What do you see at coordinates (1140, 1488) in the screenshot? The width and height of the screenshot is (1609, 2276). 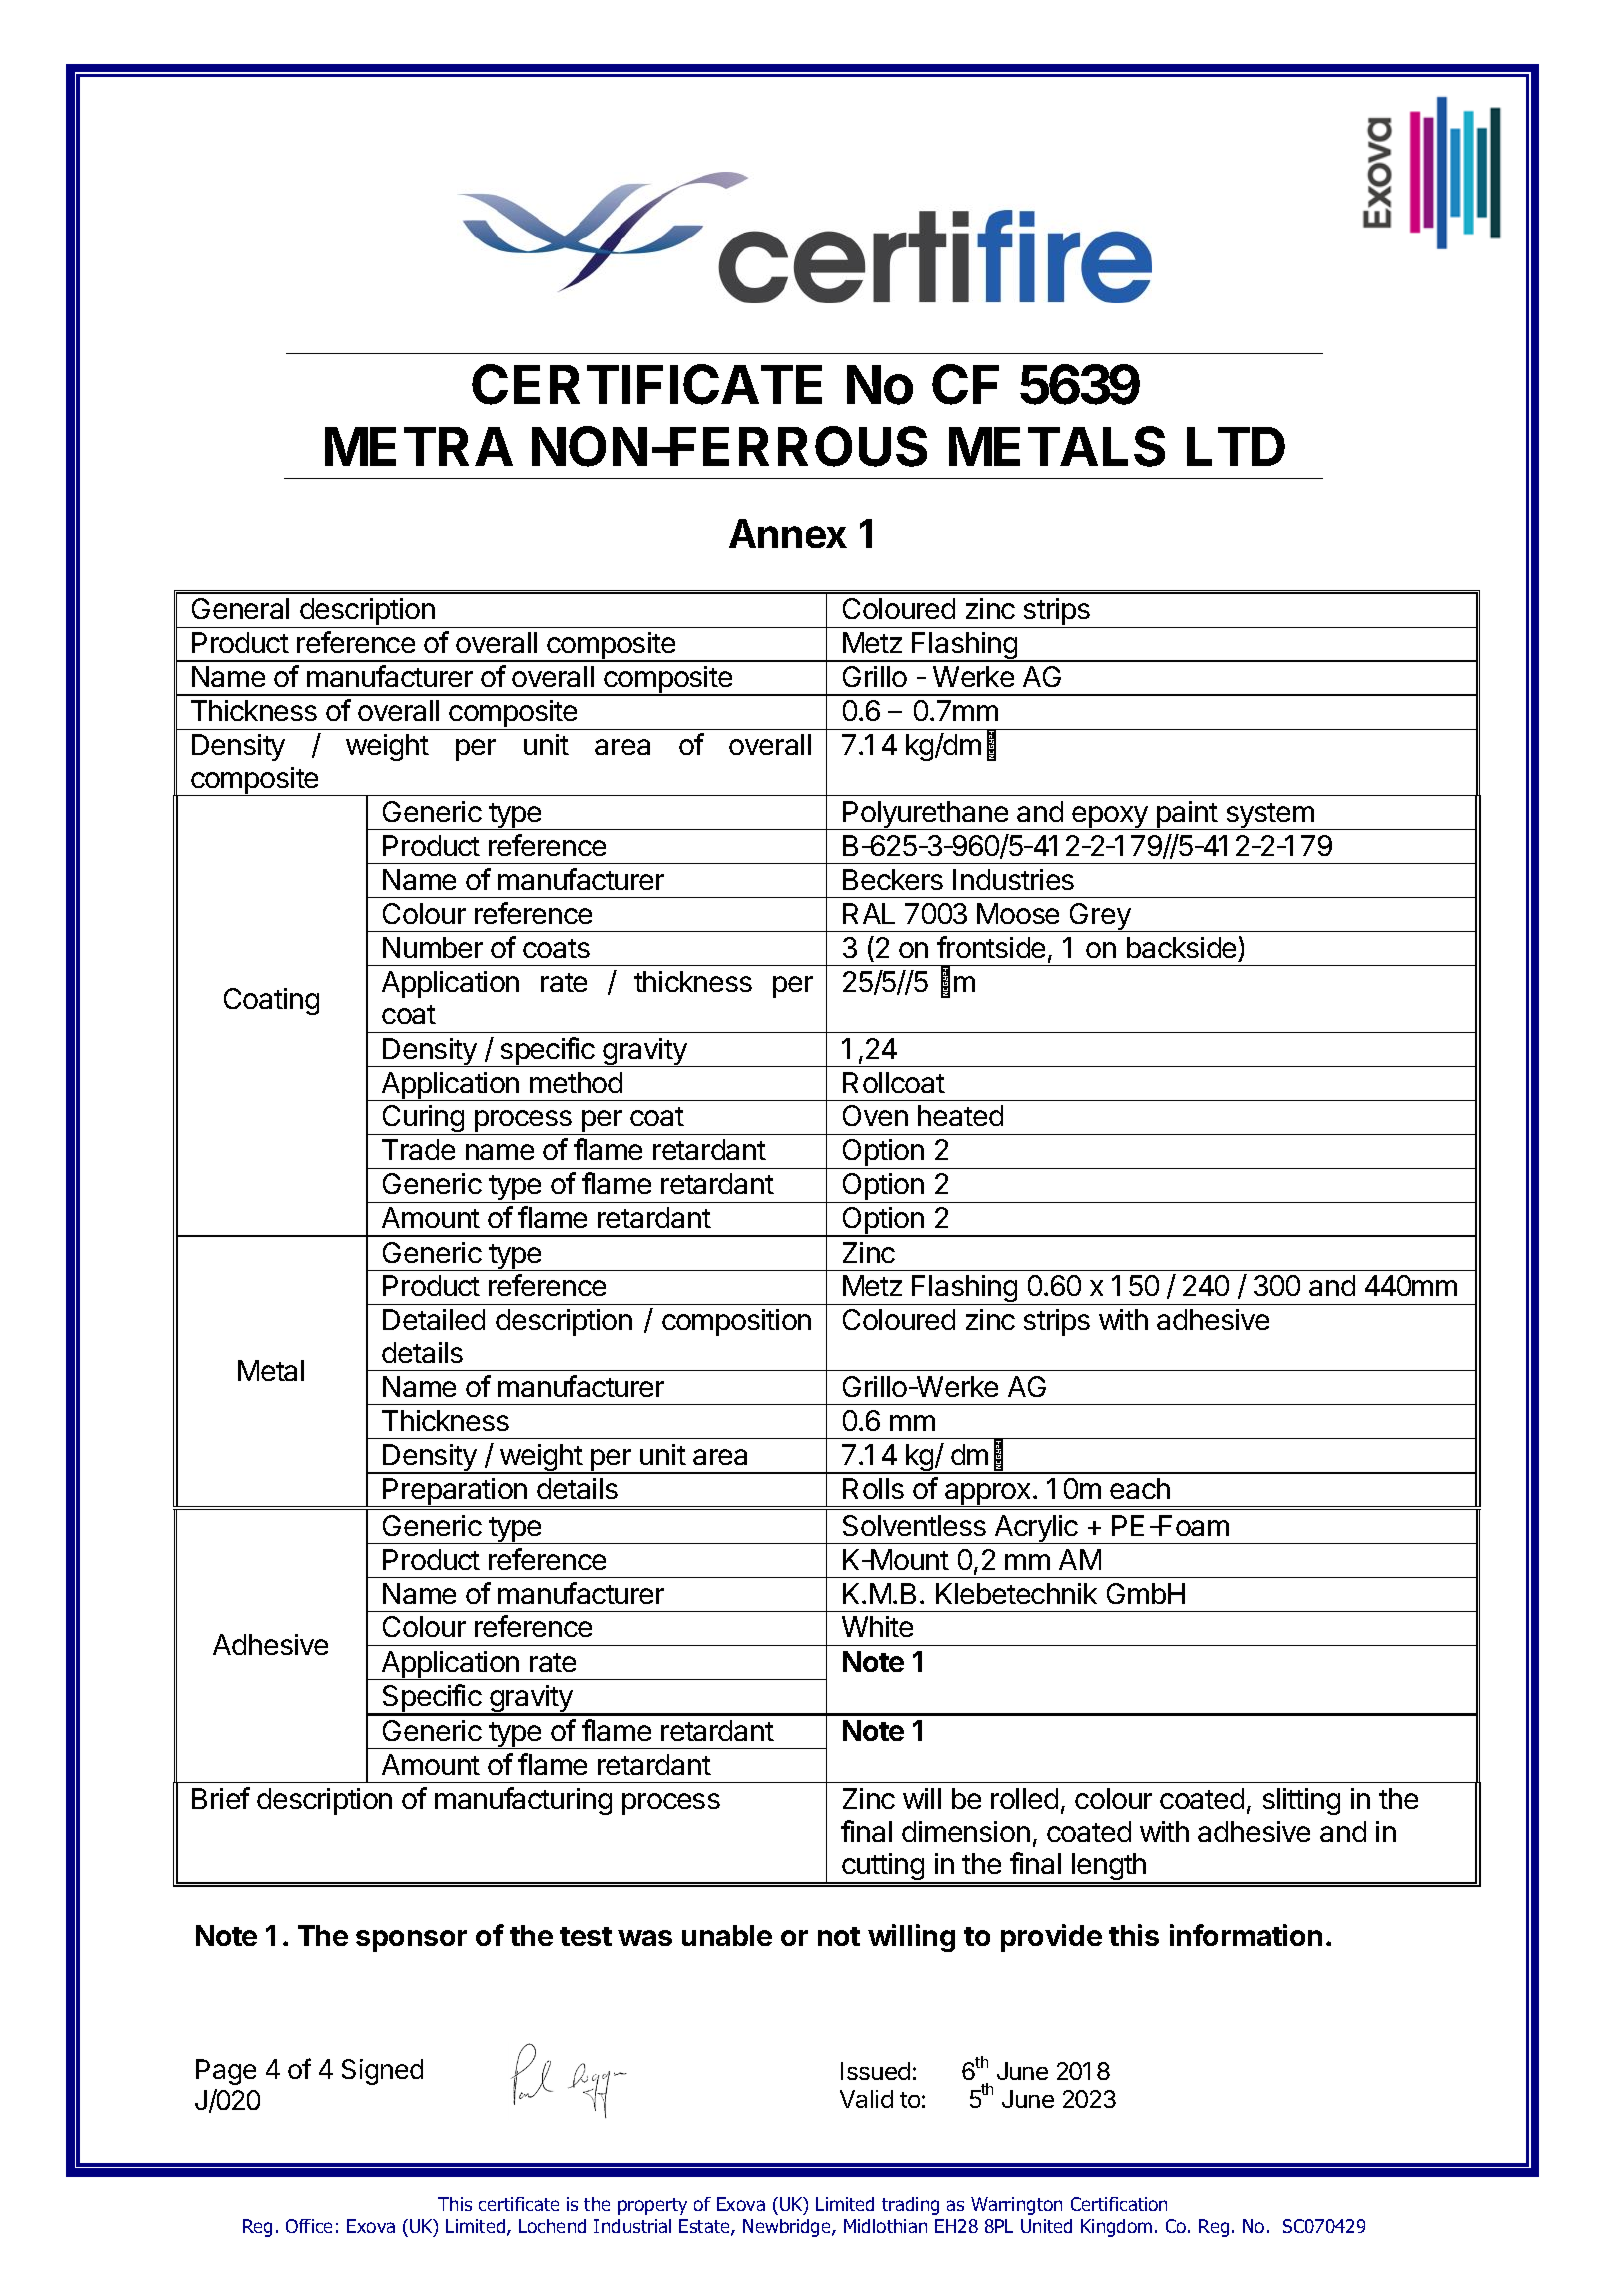 I see `each` at bounding box center [1140, 1488].
